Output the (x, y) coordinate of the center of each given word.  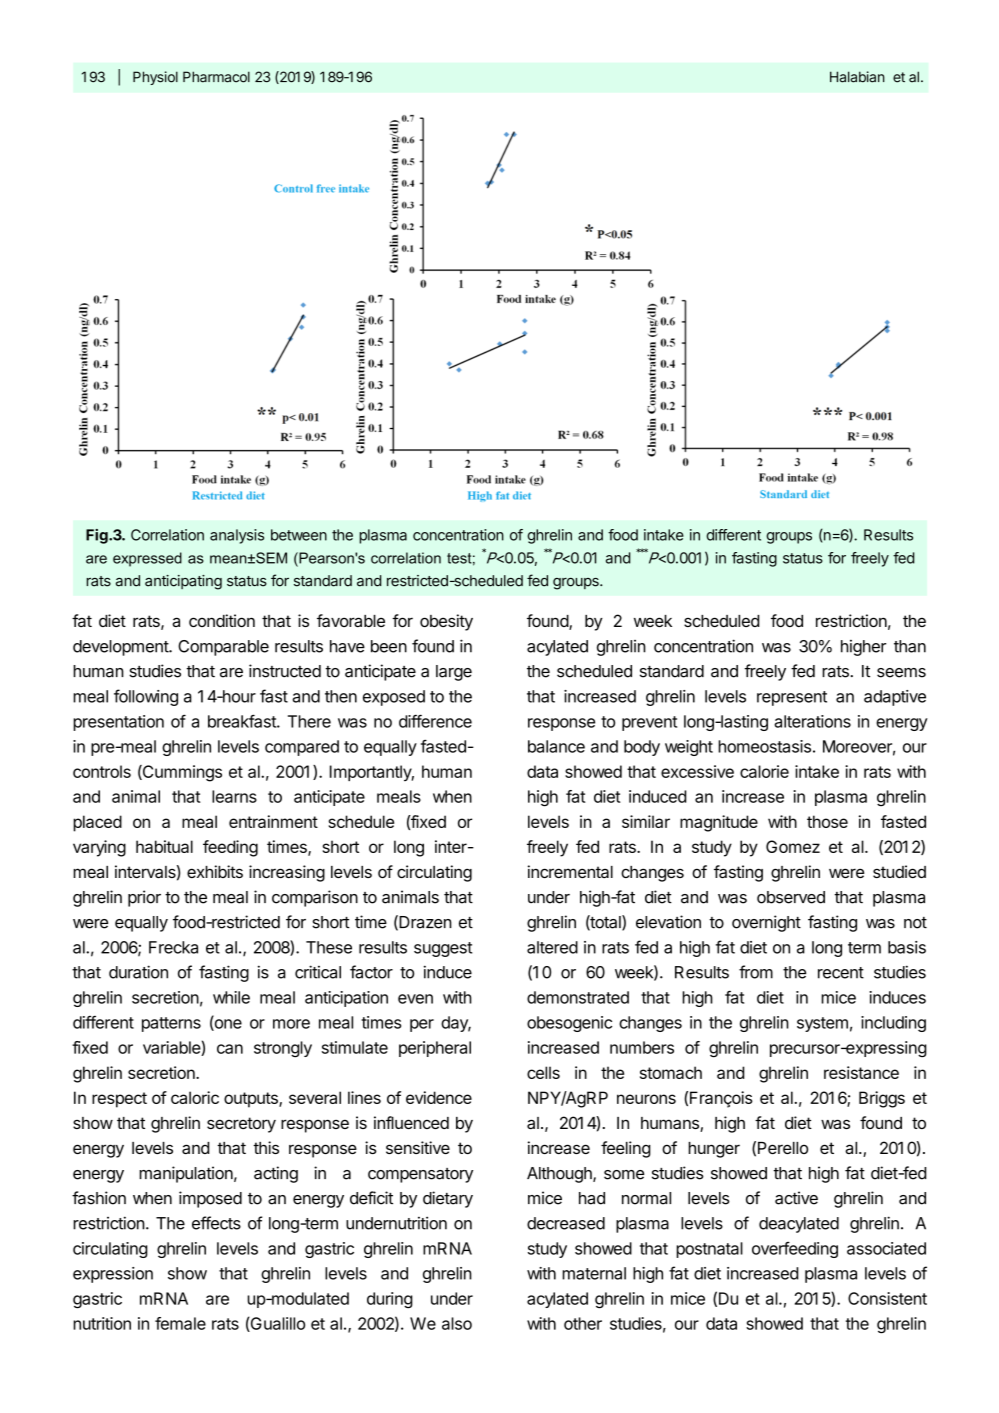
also (457, 1323)
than (910, 646)
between (299, 535)
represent (792, 698)
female (180, 1323)
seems (901, 673)
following (146, 697)
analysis (237, 536)
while (231, 997)
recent (841, 973)
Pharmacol (216, 77)
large (454, 673)
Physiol (155, 78)
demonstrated (578, 997)
